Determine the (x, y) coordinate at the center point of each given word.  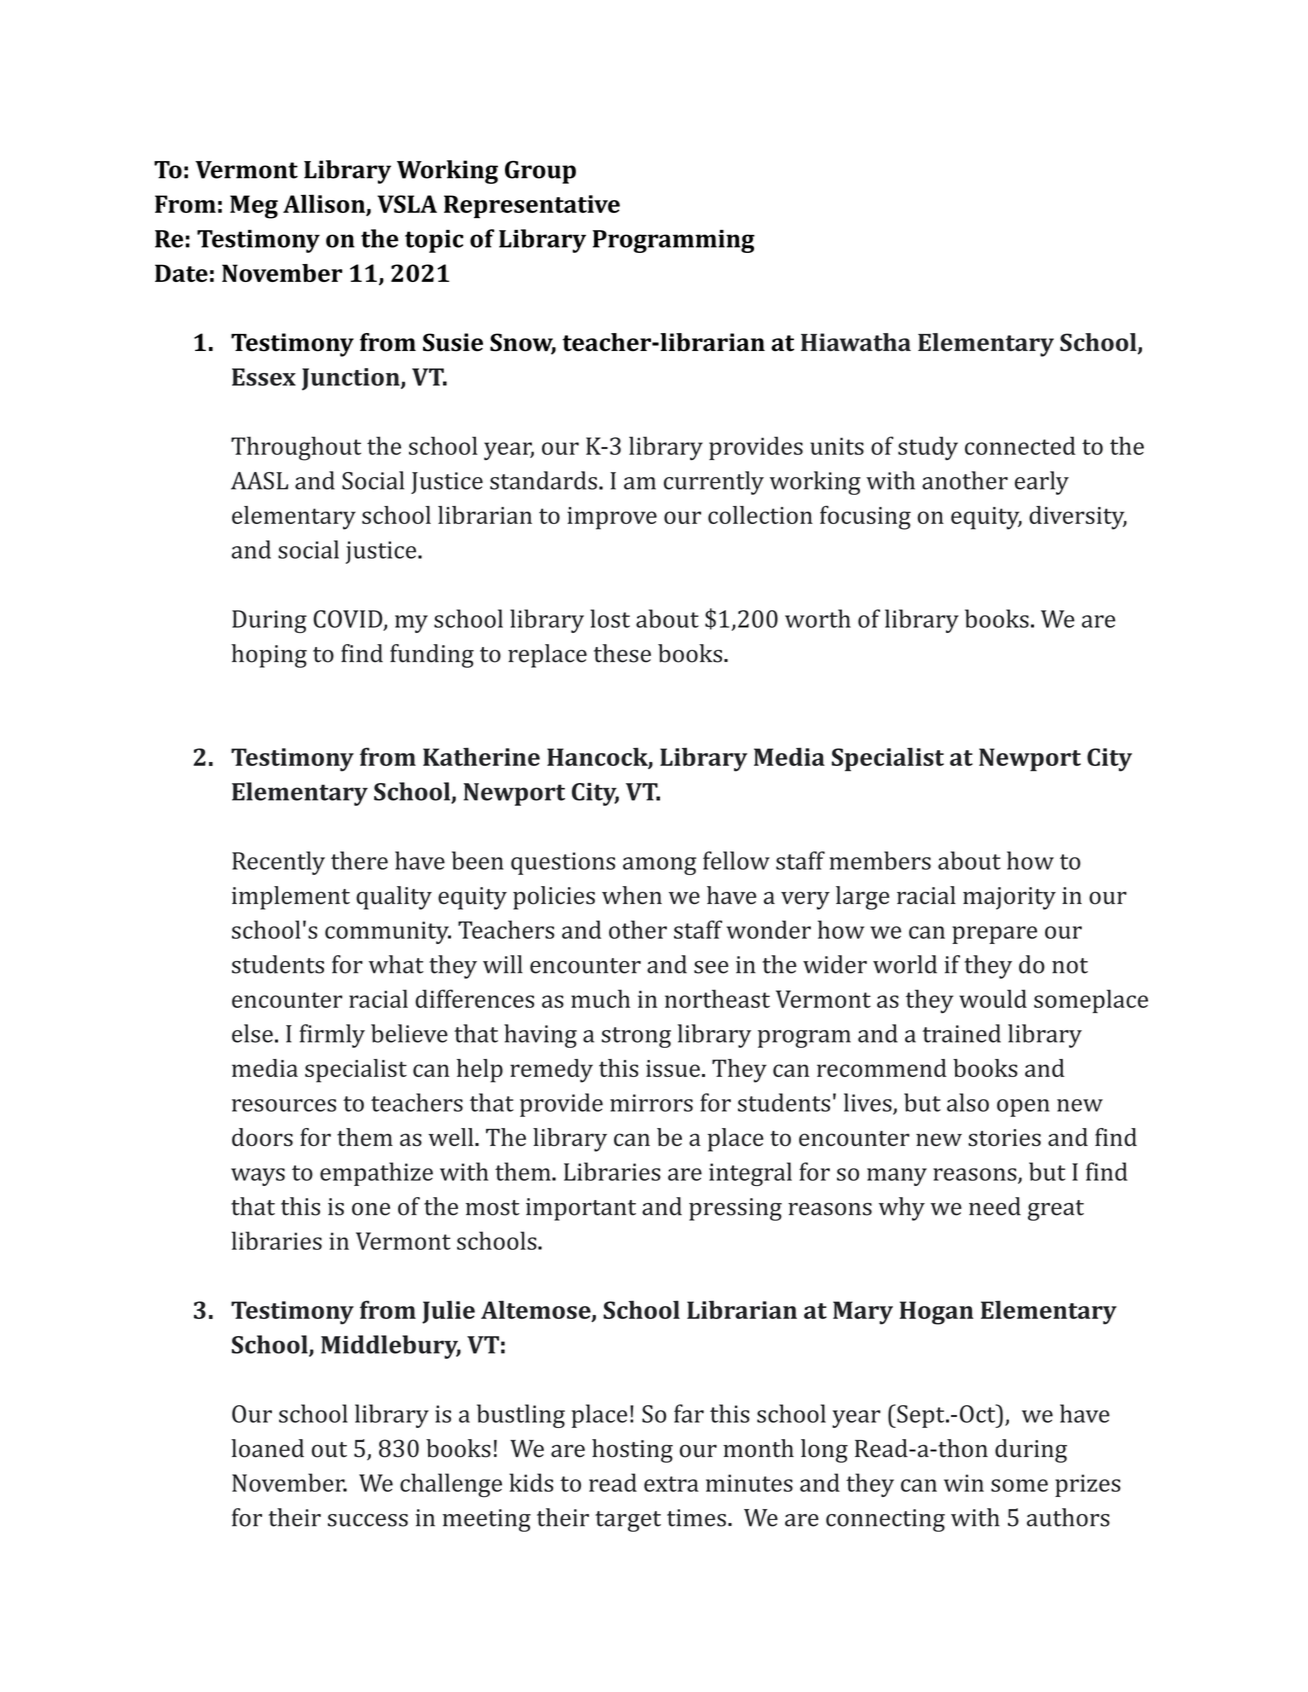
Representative (532, 206)
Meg (254, 207)
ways (258, 1177)
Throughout (296, 448)
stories (1004, 1138)
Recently (278, 863)
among (659, 866)
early (1042, 483)
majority (1009, 898)
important (581, 1209)
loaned (267, 1448)
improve (612, 518)
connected (1020, 445)
